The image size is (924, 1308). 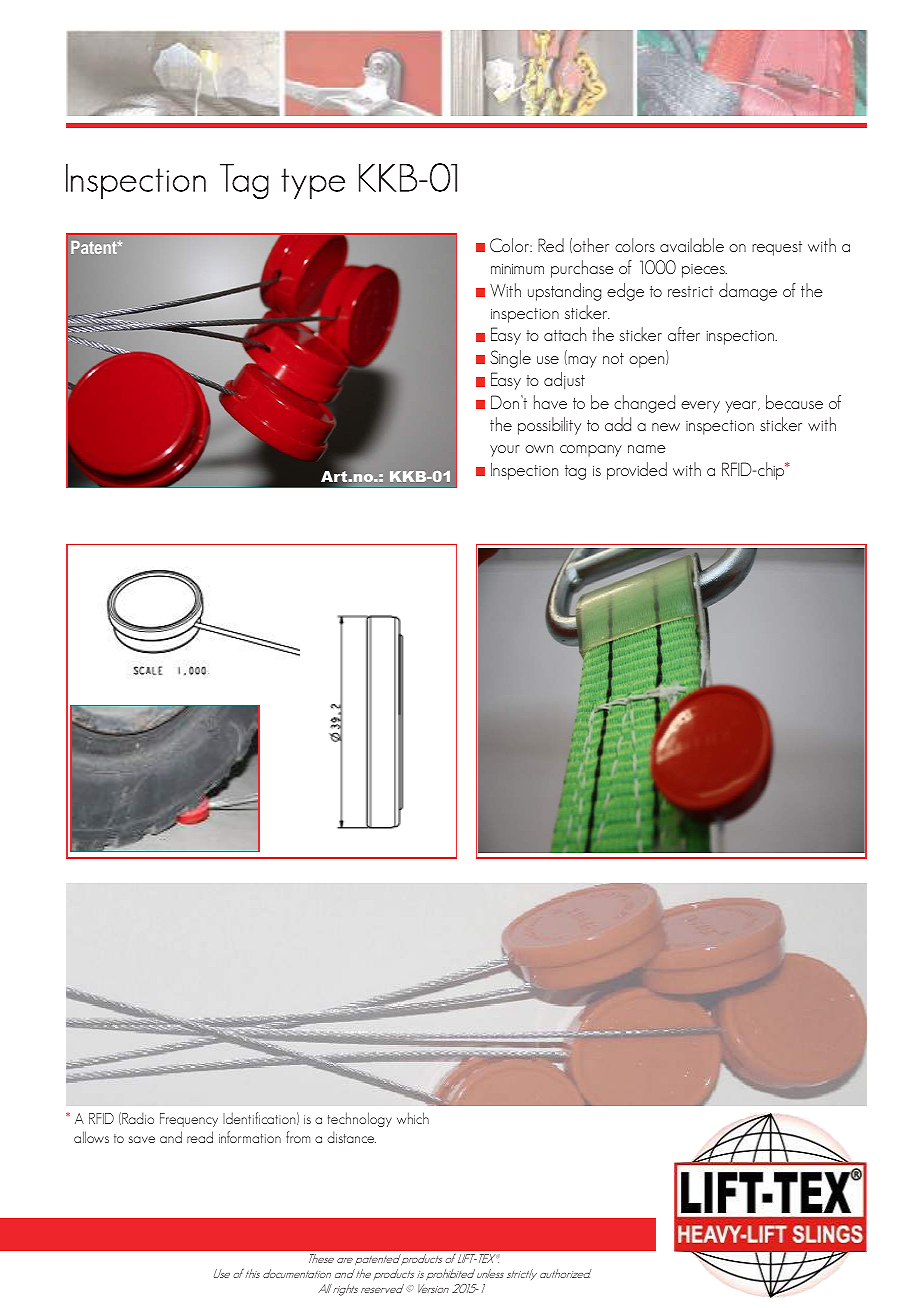 I want to click on minimum, so click(x=517, y=269).
